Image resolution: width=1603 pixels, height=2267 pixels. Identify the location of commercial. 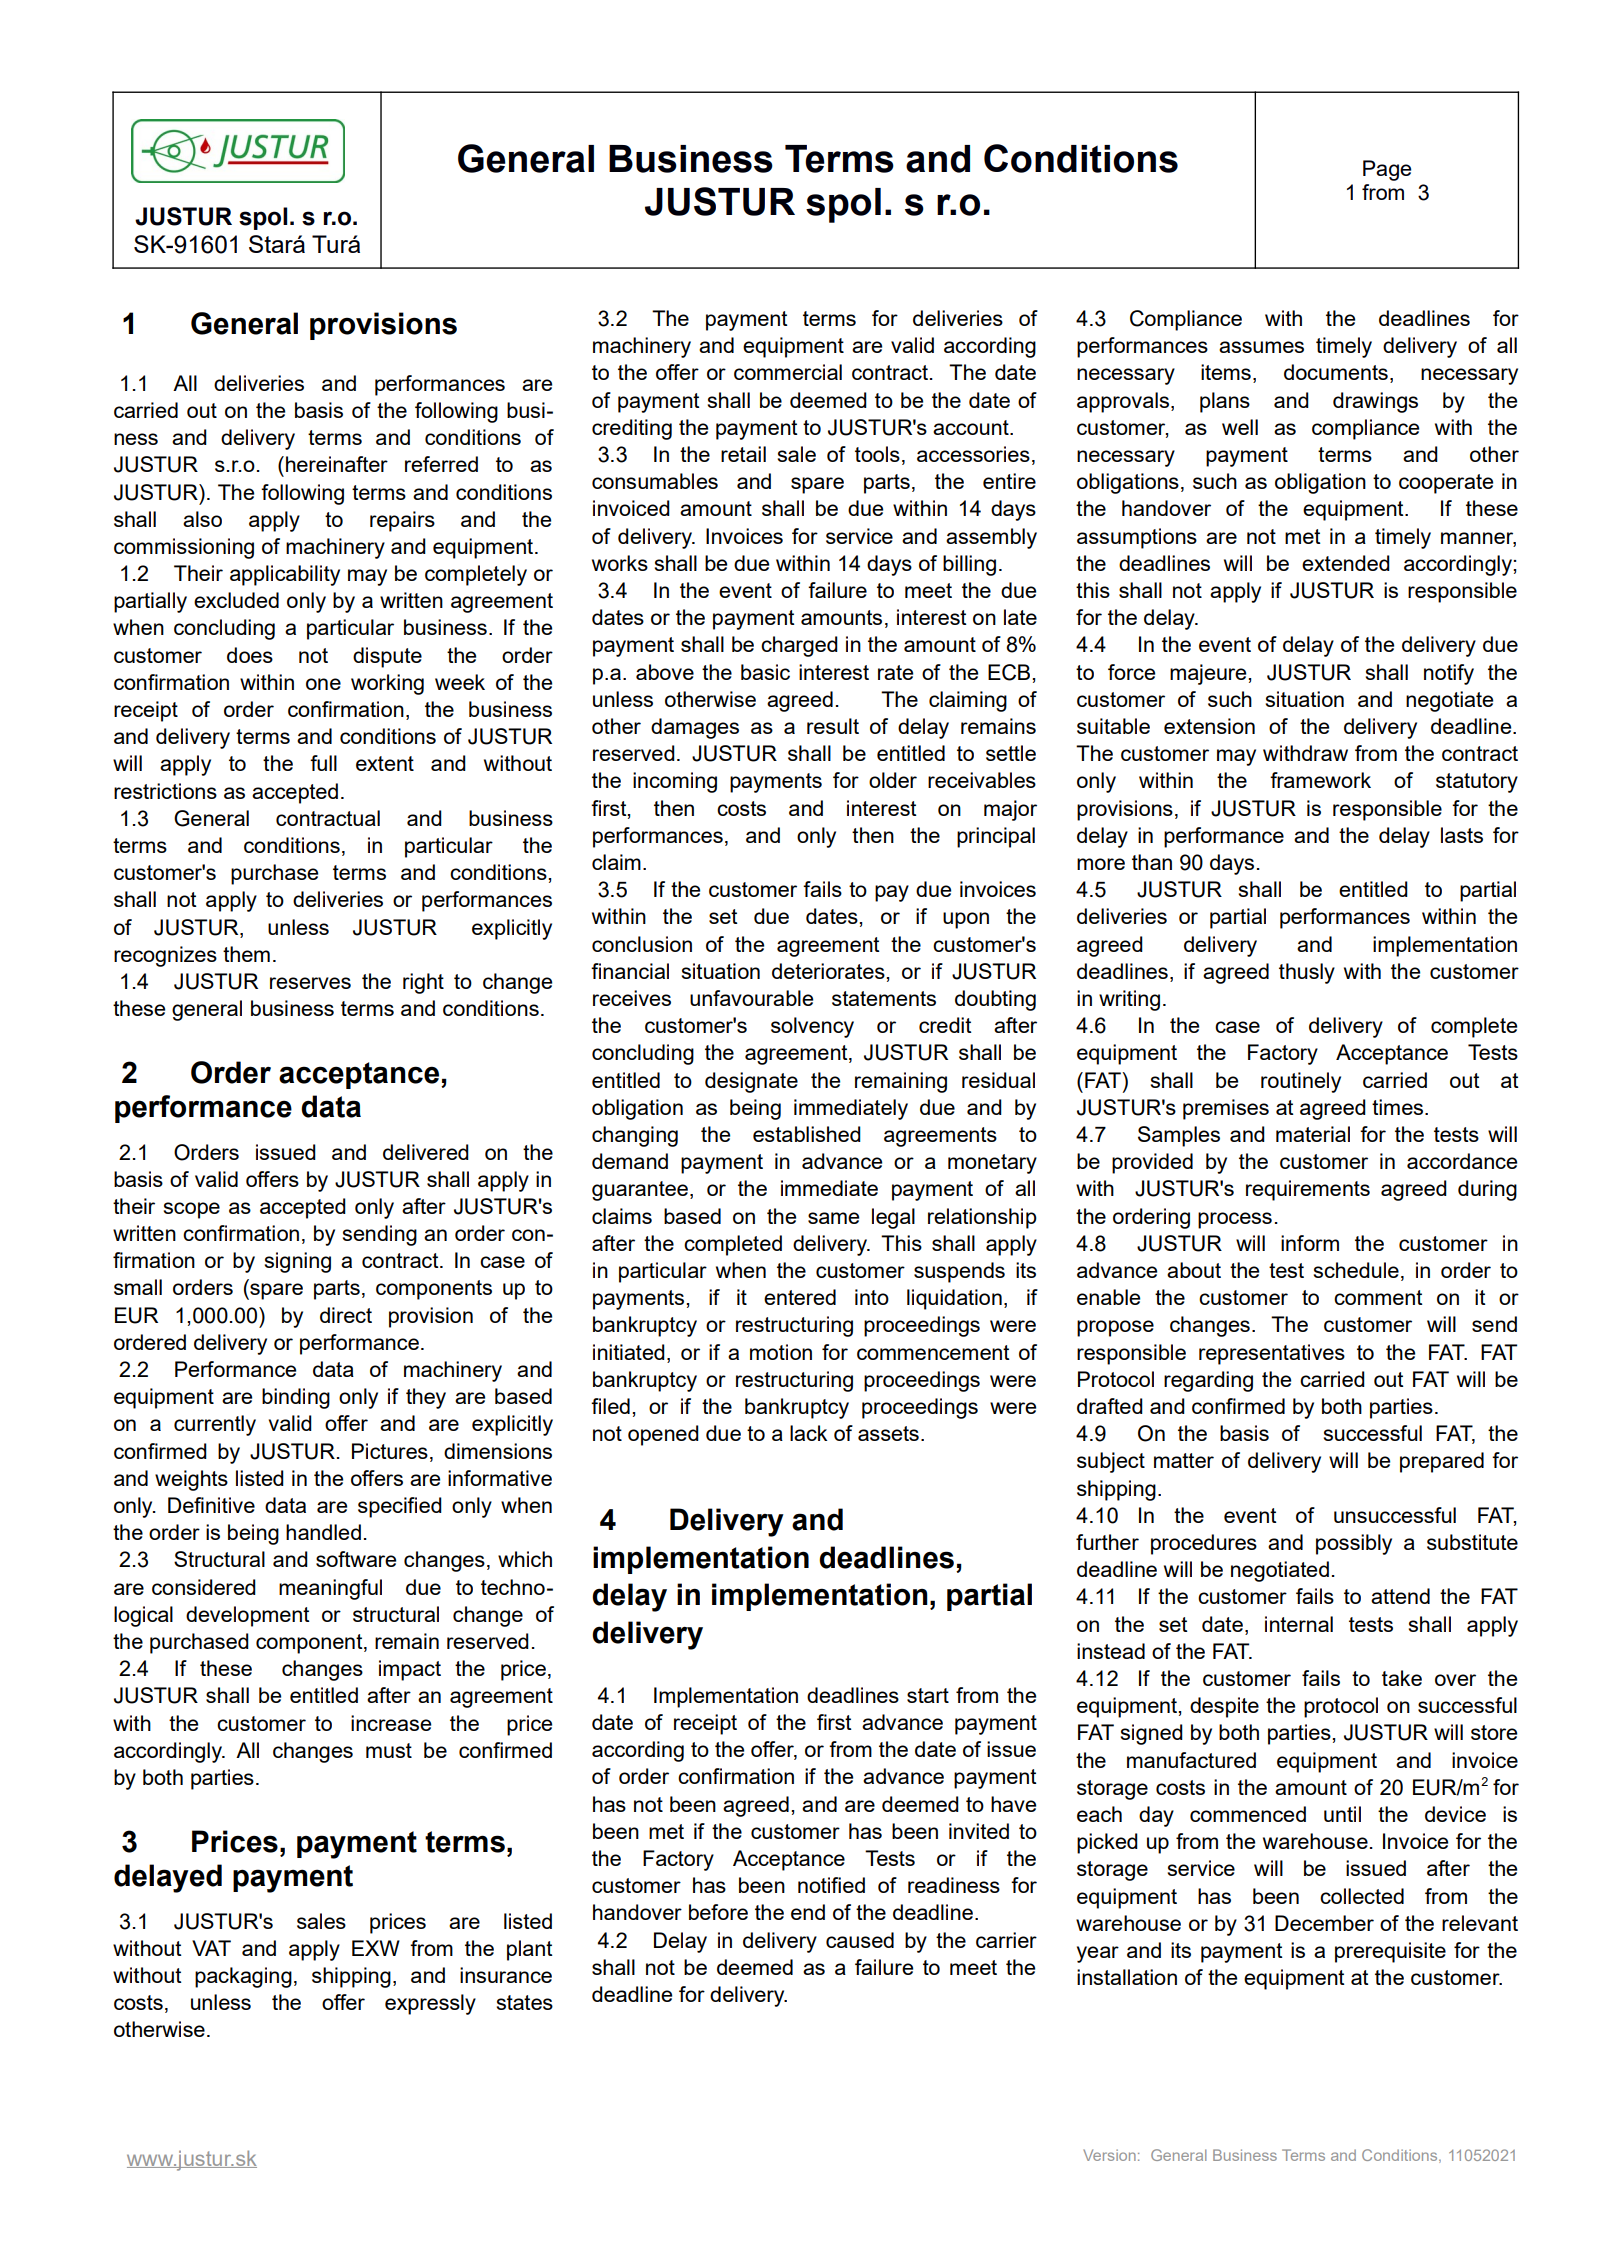
(788, 372).
